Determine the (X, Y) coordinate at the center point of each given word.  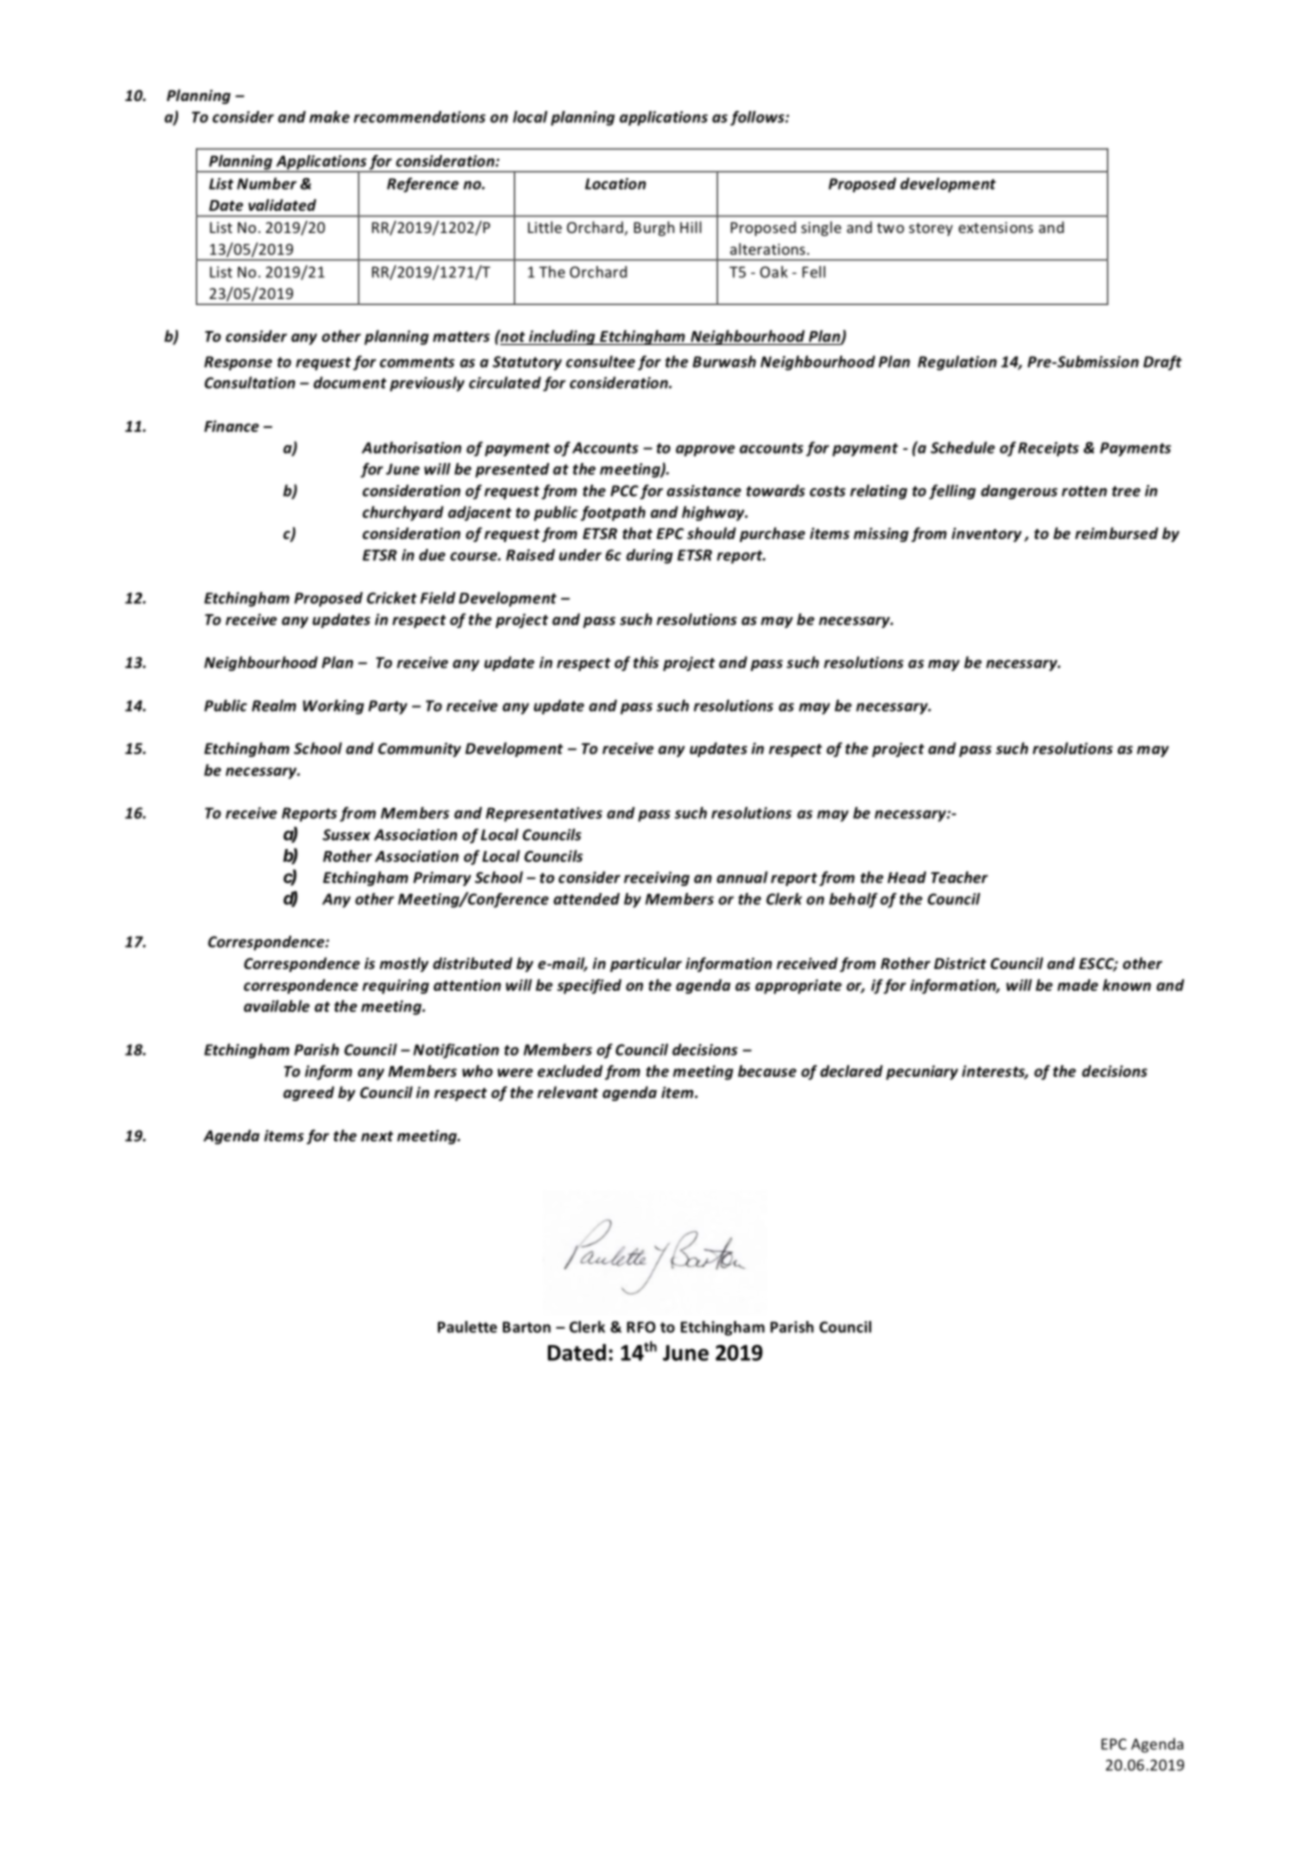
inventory (987, 535)
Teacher (959, 877)
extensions (996, 227)
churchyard (403, 513)
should (711, 533)
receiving (657, 878)
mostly (404, 964)
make (329, 117)
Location (615, 184)
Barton (527, 1327)
